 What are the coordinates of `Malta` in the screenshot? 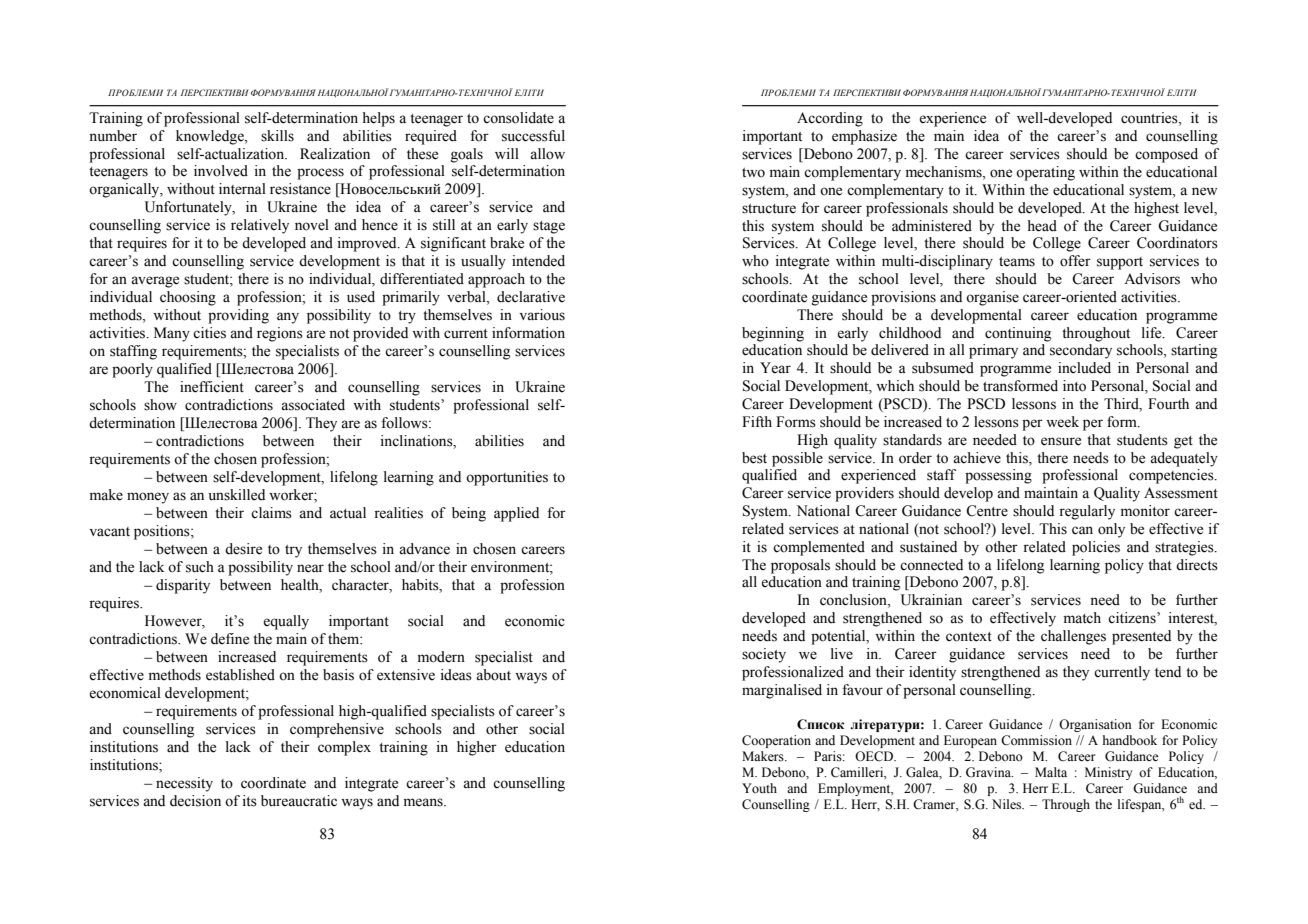 It's located at (1051, 772).
